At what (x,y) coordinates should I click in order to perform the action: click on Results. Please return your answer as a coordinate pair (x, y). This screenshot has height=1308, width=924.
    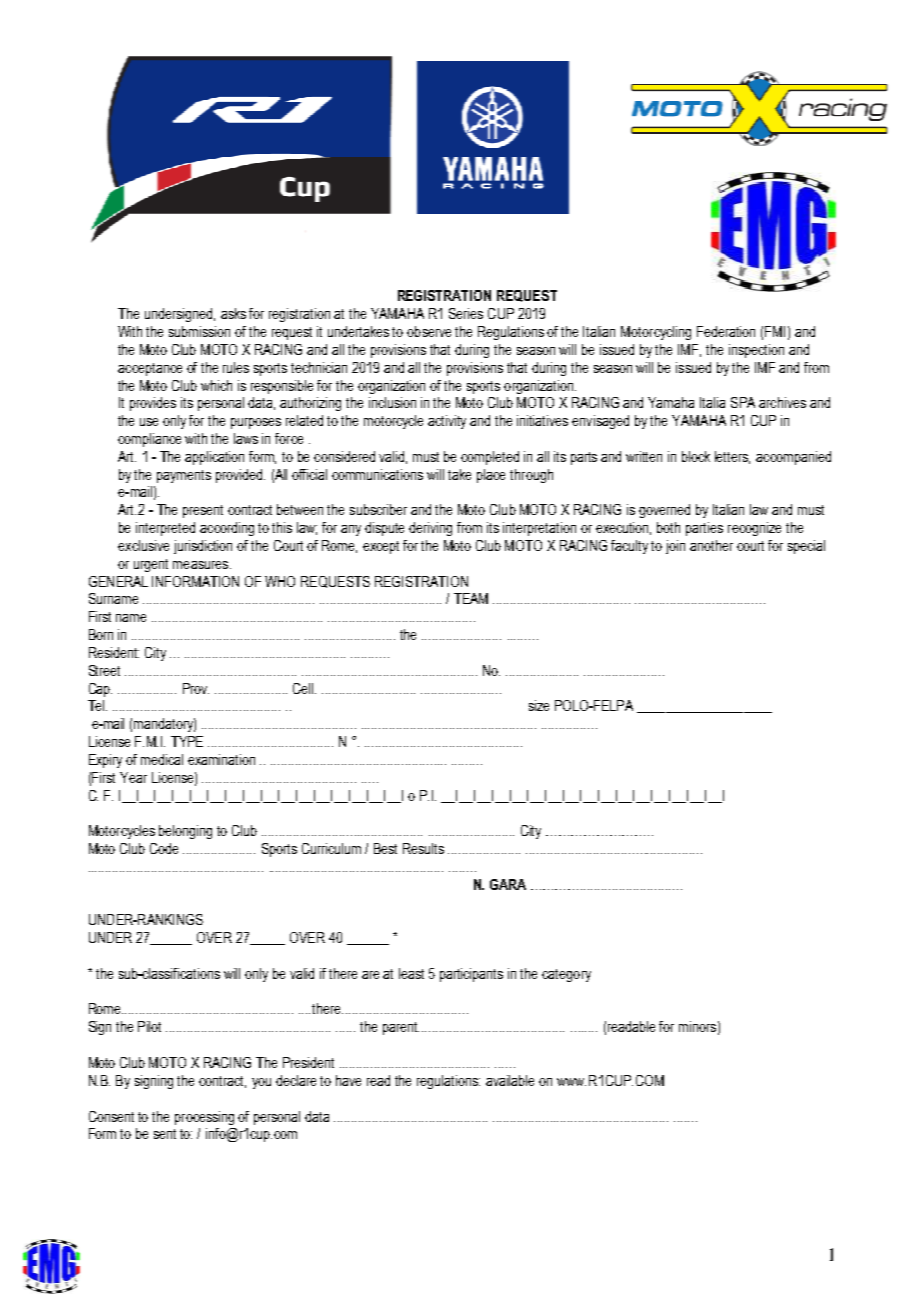
    Looking at the image, I should click on (423, 848).
